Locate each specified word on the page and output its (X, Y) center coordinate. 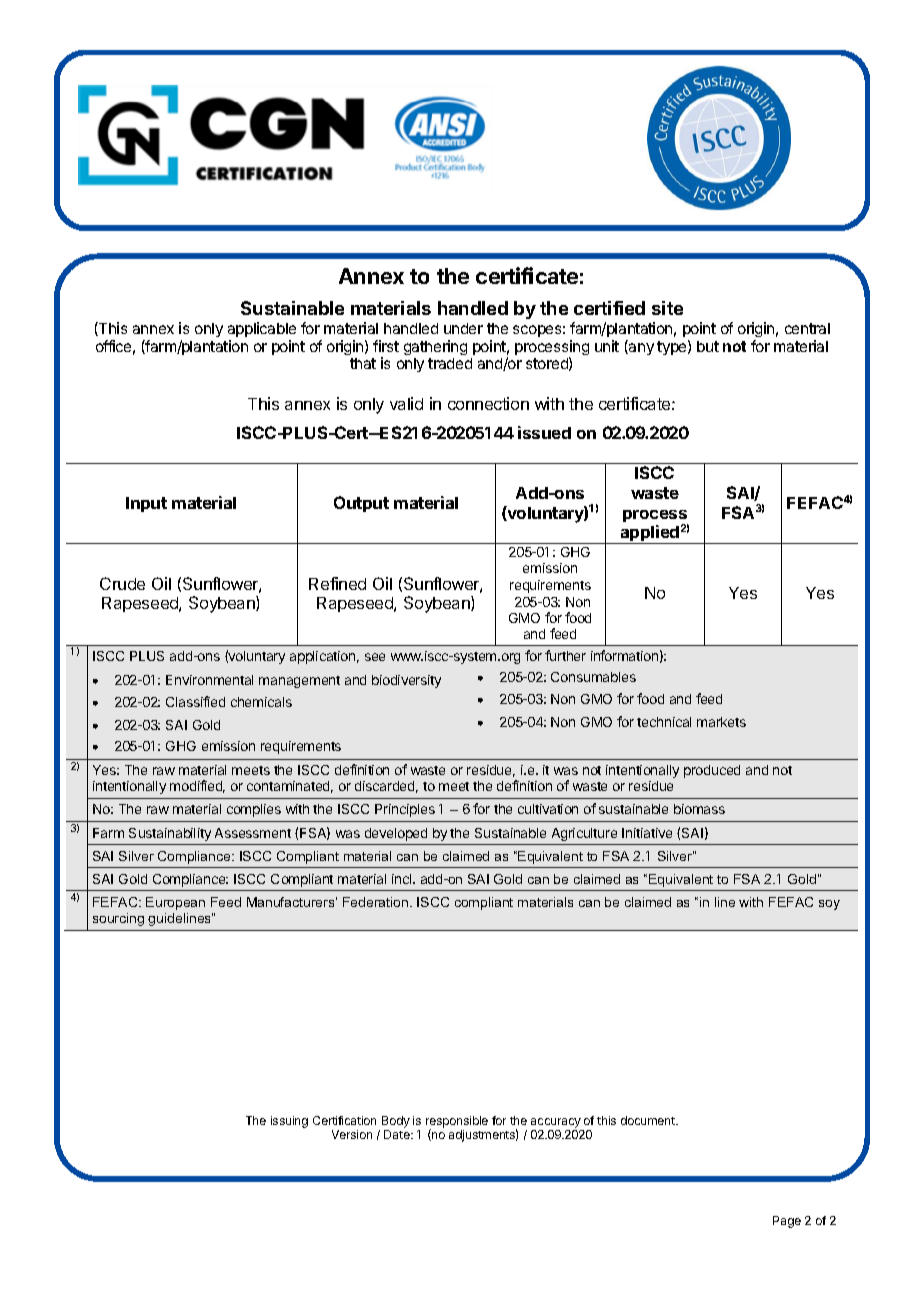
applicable (262, 329)
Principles (405, 810)
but (708, 346)
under (463, 328)
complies (254, 810)
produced (712, 771)
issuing (289, 1122)
